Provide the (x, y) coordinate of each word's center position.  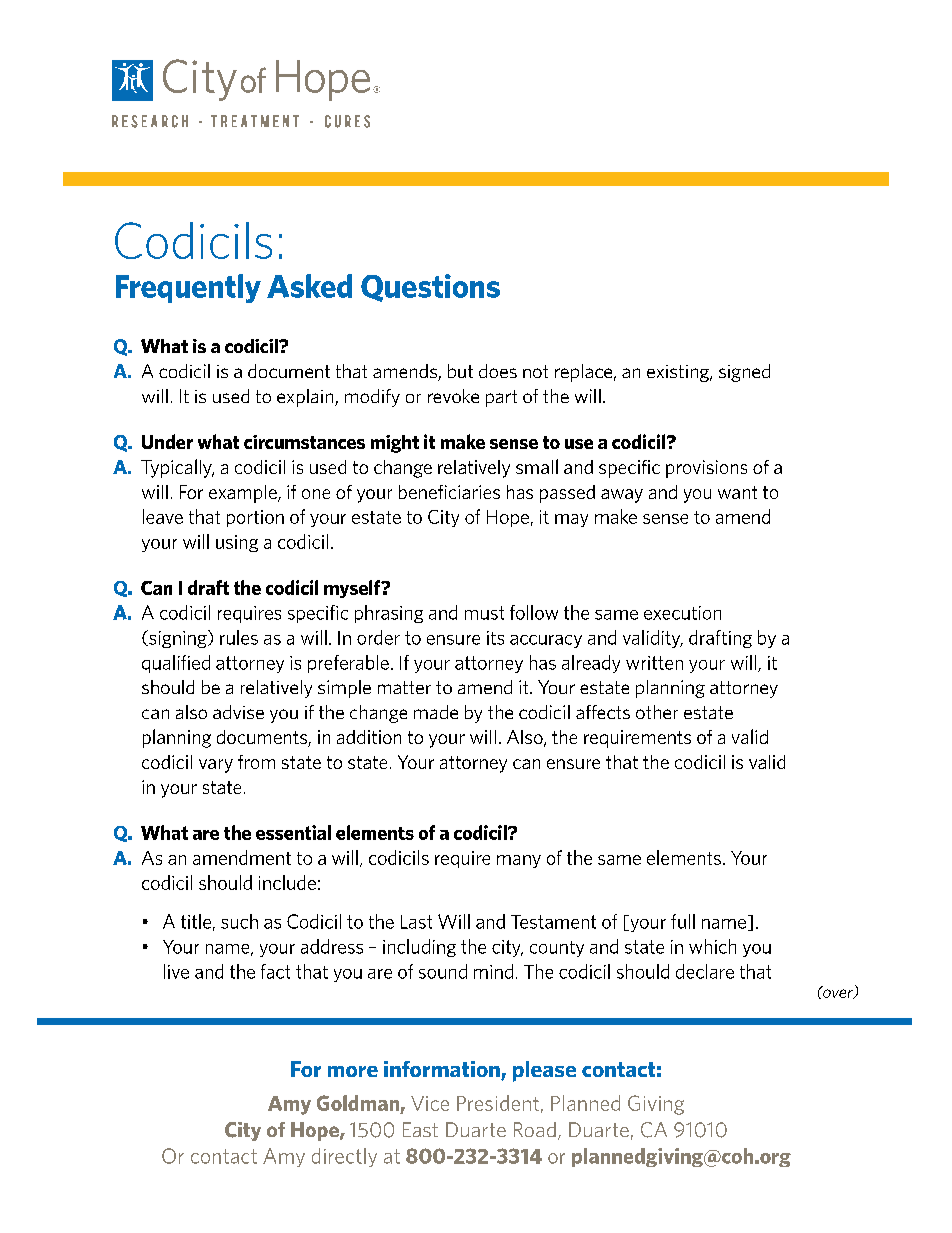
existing (679, 373)
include (287, 882)
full (683, 921)
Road (535, 1129)
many (519, 861)
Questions (430, 288)
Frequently (188, 288)
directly (344, 1157)
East (420, 1129)
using (237, 543)
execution (682, 613)
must (484, 613)
